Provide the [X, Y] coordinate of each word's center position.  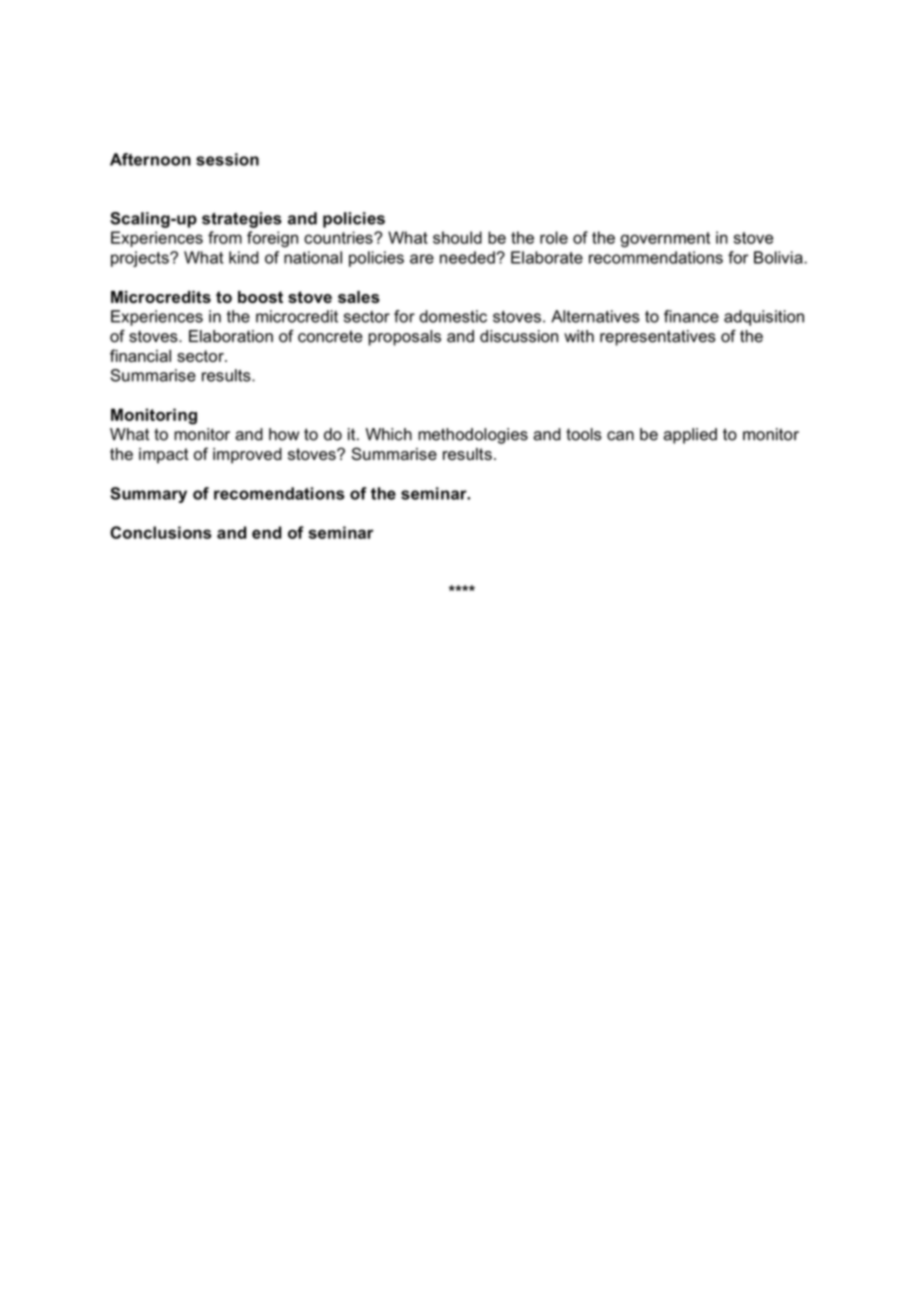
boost [260, 297]
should [457, 237]
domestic [453, 316]
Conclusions [160, 532]
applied [690, 436]
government [665, 240]
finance [691, 316]
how [284, 434]
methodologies [473, 436]
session [227, 159]
